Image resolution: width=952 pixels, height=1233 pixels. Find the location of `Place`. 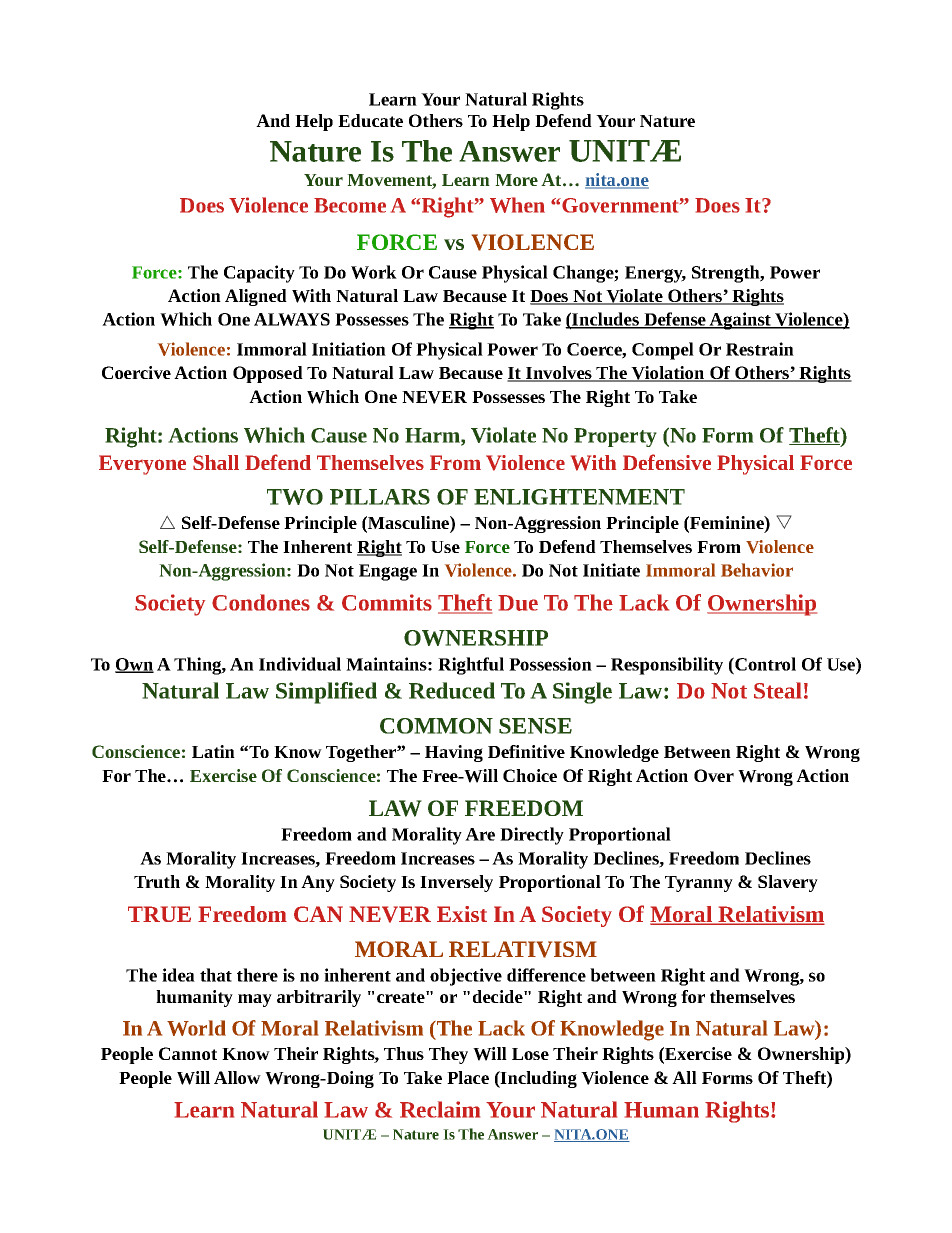

Place is located at coordinates (468, 1077).
